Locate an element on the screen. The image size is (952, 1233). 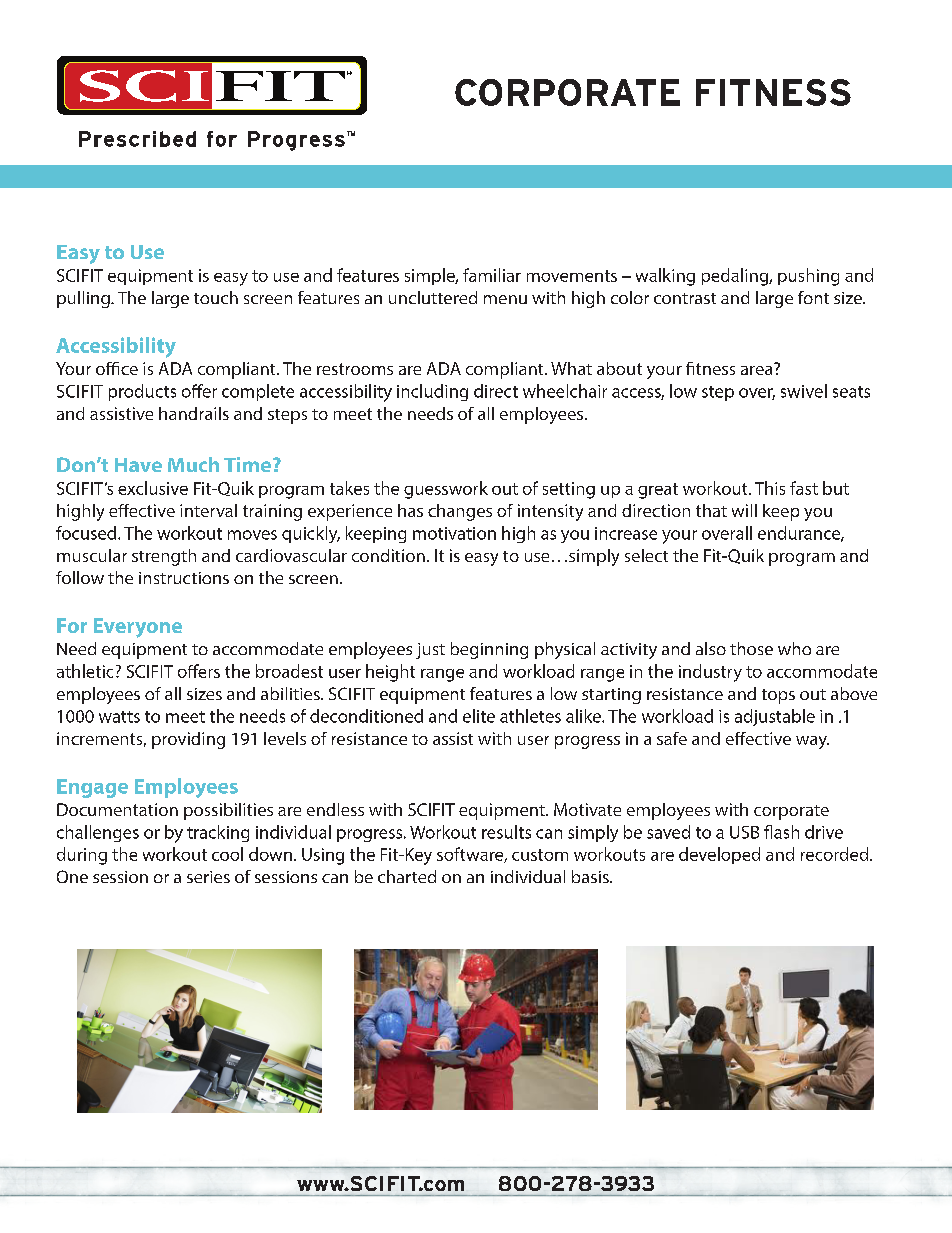
motivation is located at coordinates (454, 533).
